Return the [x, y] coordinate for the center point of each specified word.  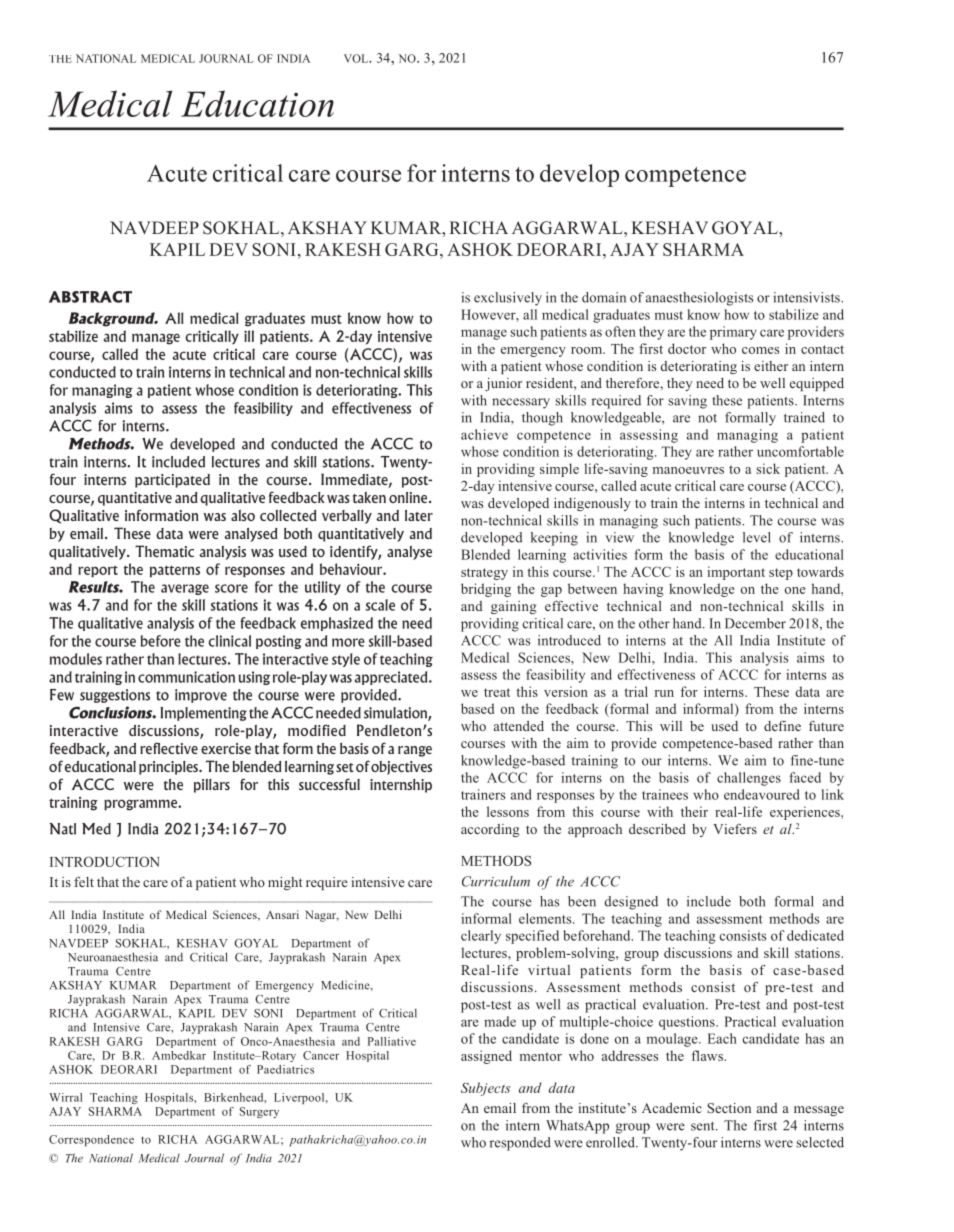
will [671, 726]
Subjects [486, 1089]
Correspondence [91, 1140]
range [415, 751]
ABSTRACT [90, 297]
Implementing [203, 714]
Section [729, 1108]
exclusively [508, 299]
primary [733, 333]
